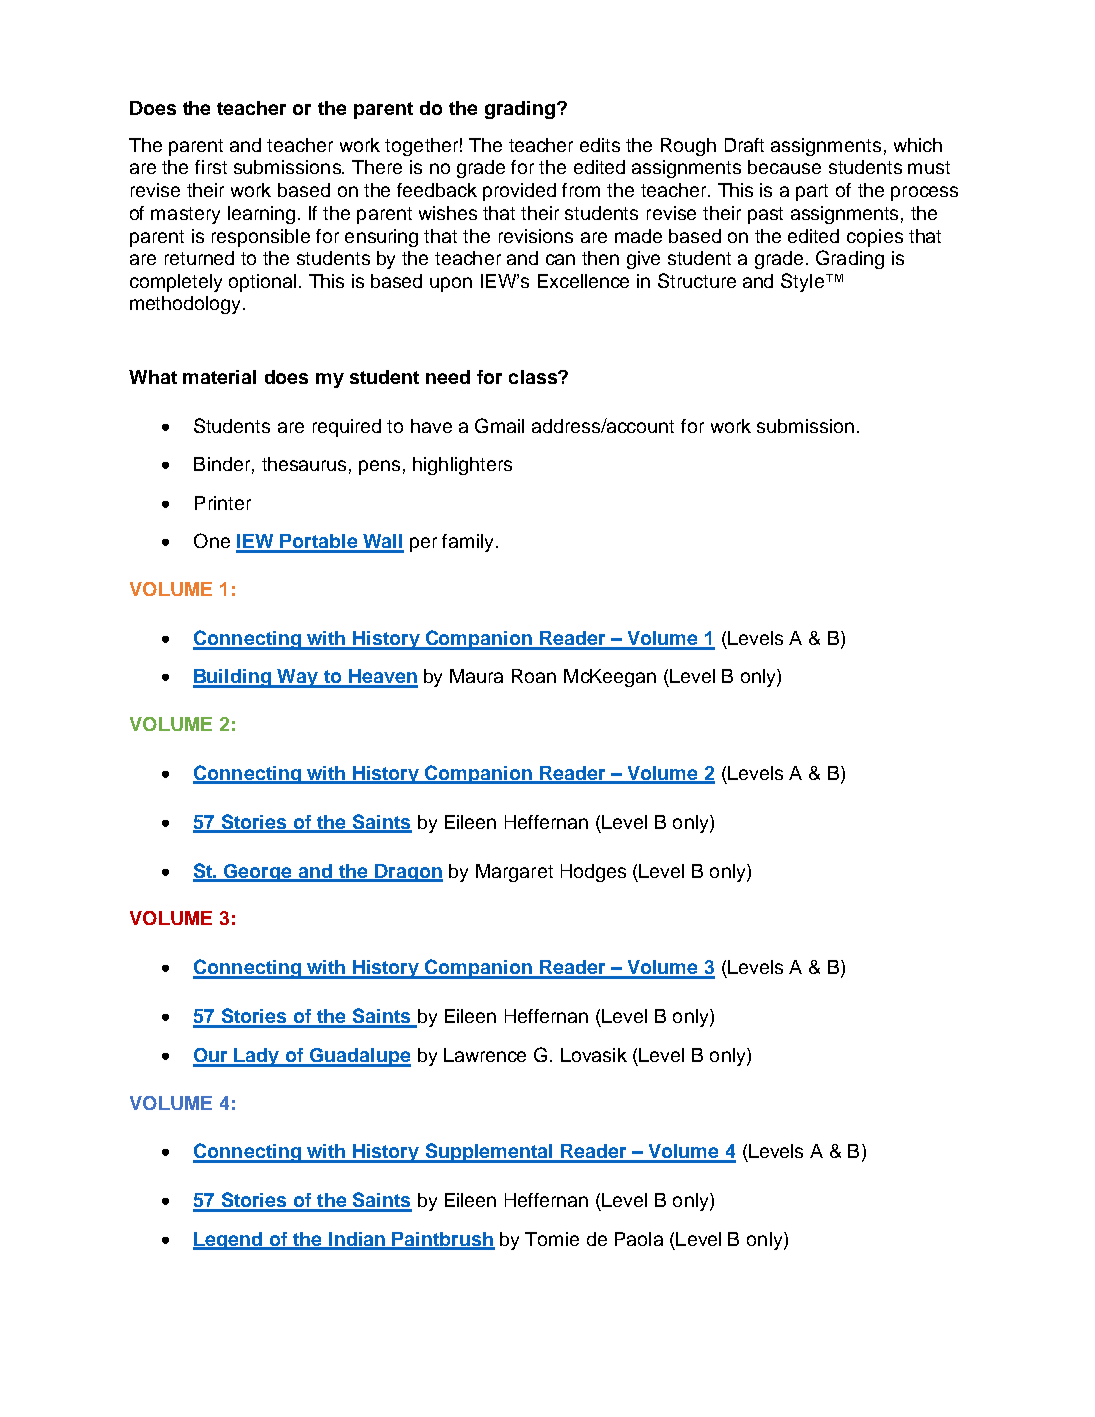  I want to click on Hodges, so click(593, 873).
